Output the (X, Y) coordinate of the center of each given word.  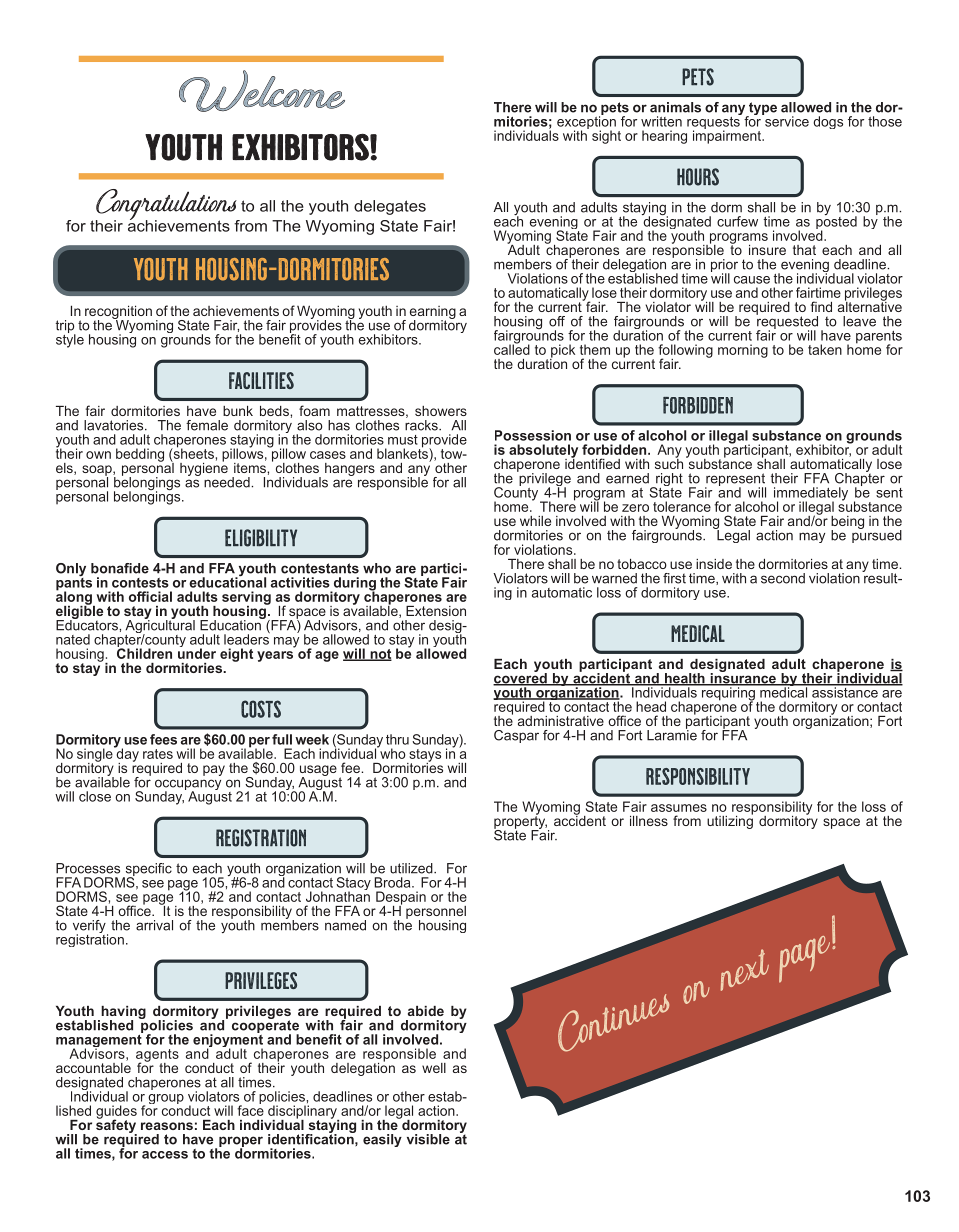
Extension (436, 611)
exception (586, 123)
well (434, 1068)
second (783, 578)
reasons (167, 1126)
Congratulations (167, 205)
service (786, 120)
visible (428, 1139)
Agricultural (160, 627)
